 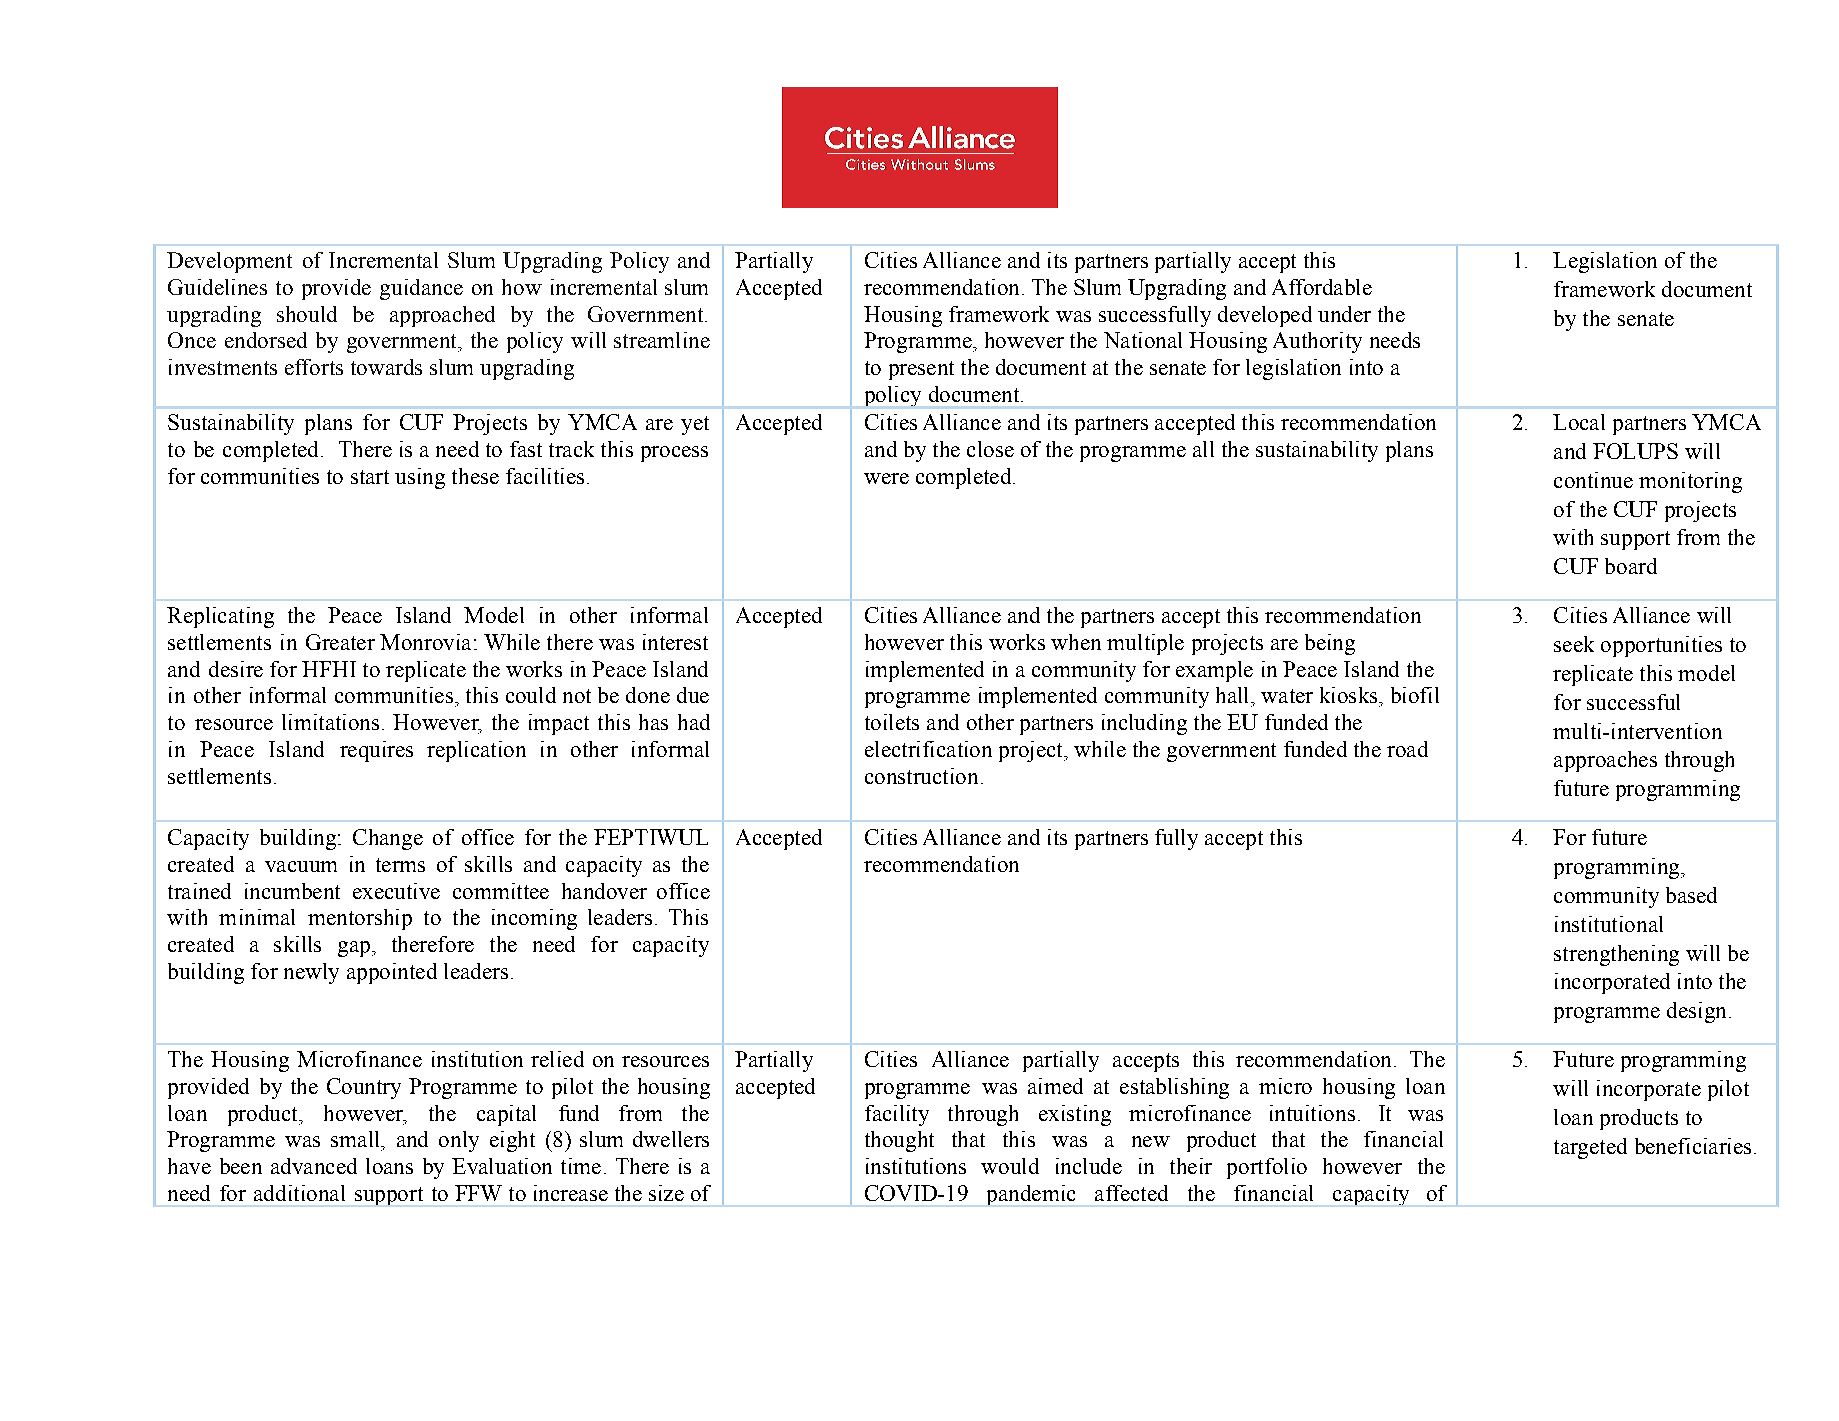 I want to click on toilets, so click(x=892, y=722).
